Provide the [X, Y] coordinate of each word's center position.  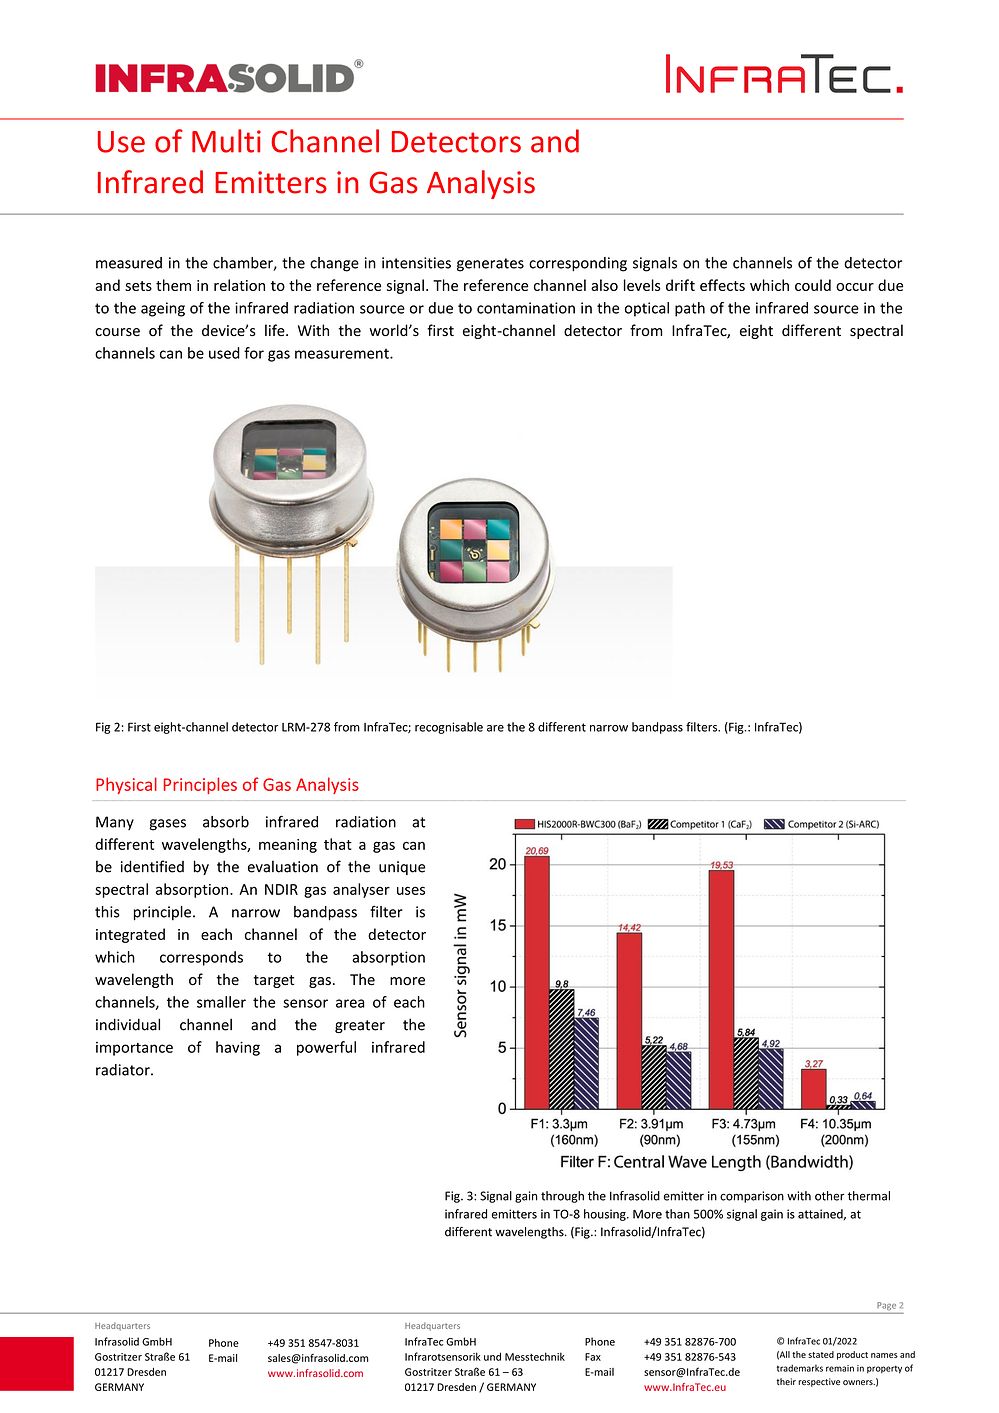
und [492, 1356]
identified [152, 866]
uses [411, 890]
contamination [526, 308]
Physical [126, 785]
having [238, 1048]
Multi [226, 141]
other [830, 1196]
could [813, 285]
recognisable [449, 728]
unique [402, 868]
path [690, 309]
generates [490, 265]
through [562, 1197]
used [224, 353]
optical [647, 309]
